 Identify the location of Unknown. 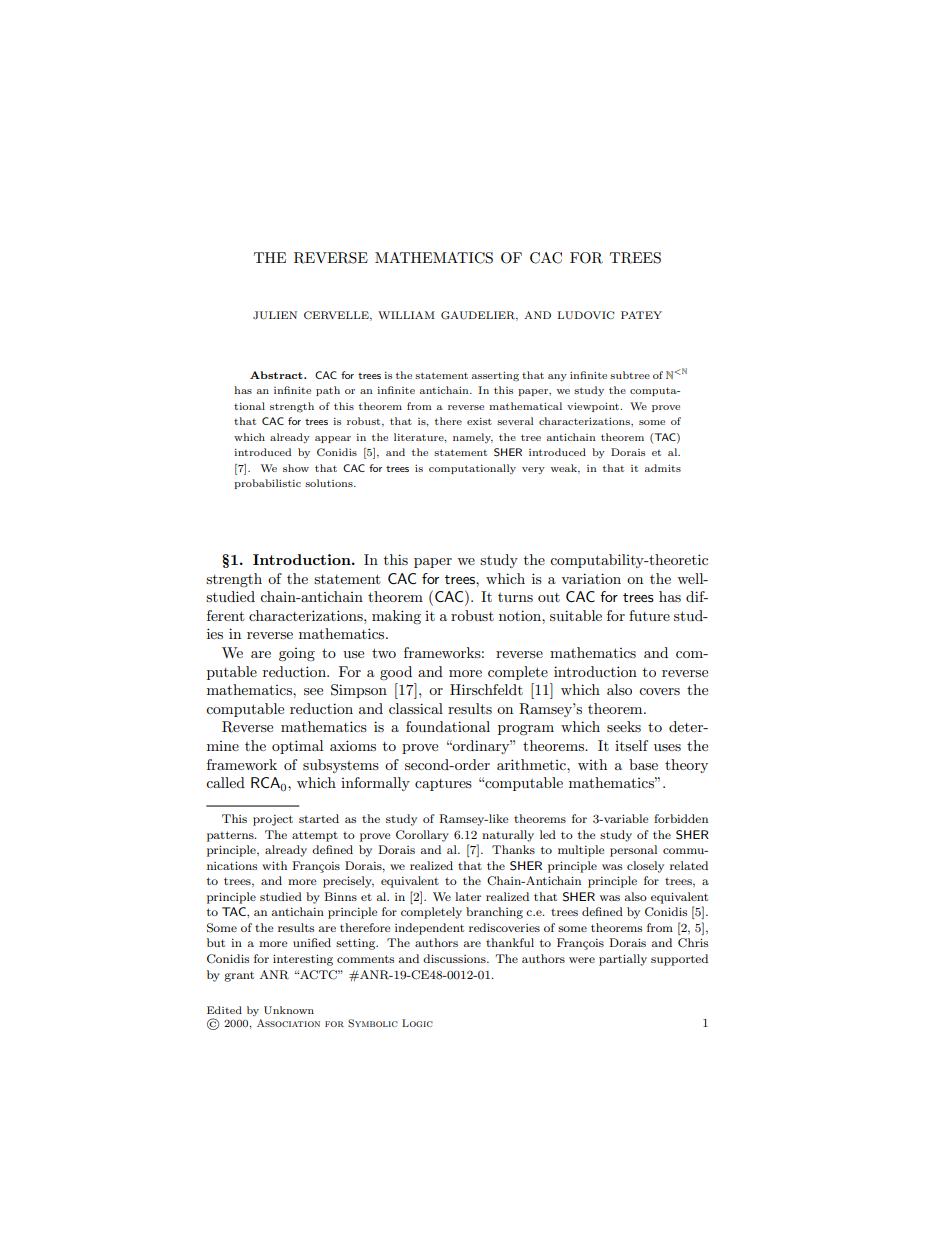
(289, 1010).
